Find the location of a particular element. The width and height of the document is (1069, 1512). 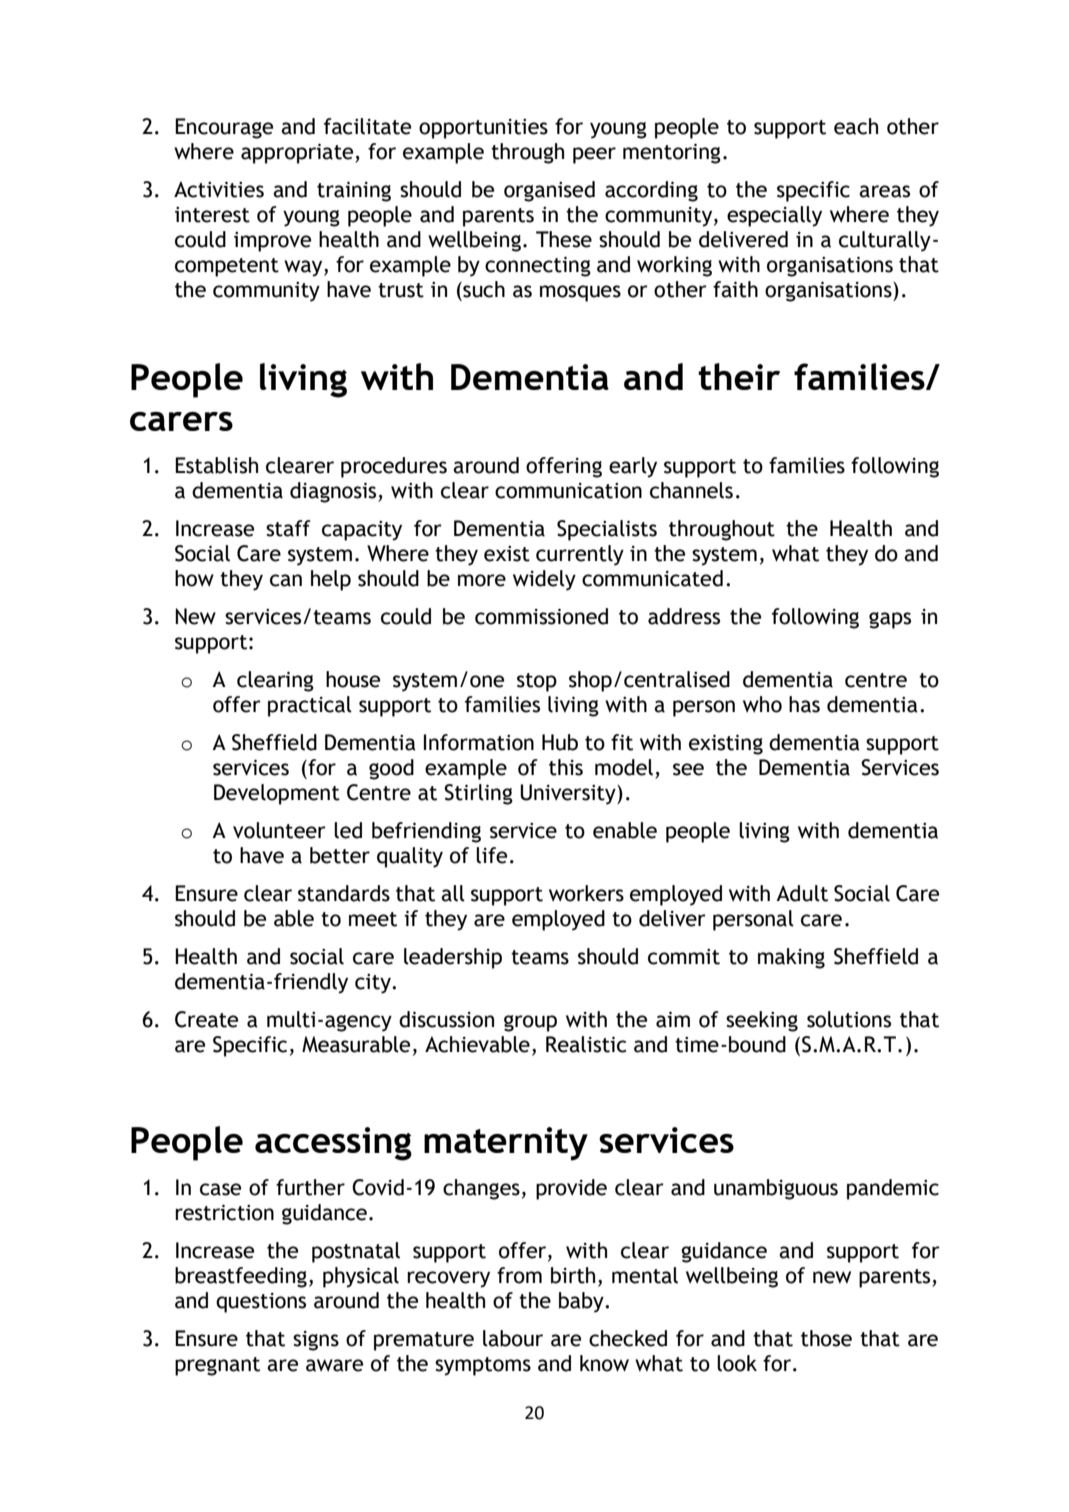

their is located at coordinates (739, 376).
